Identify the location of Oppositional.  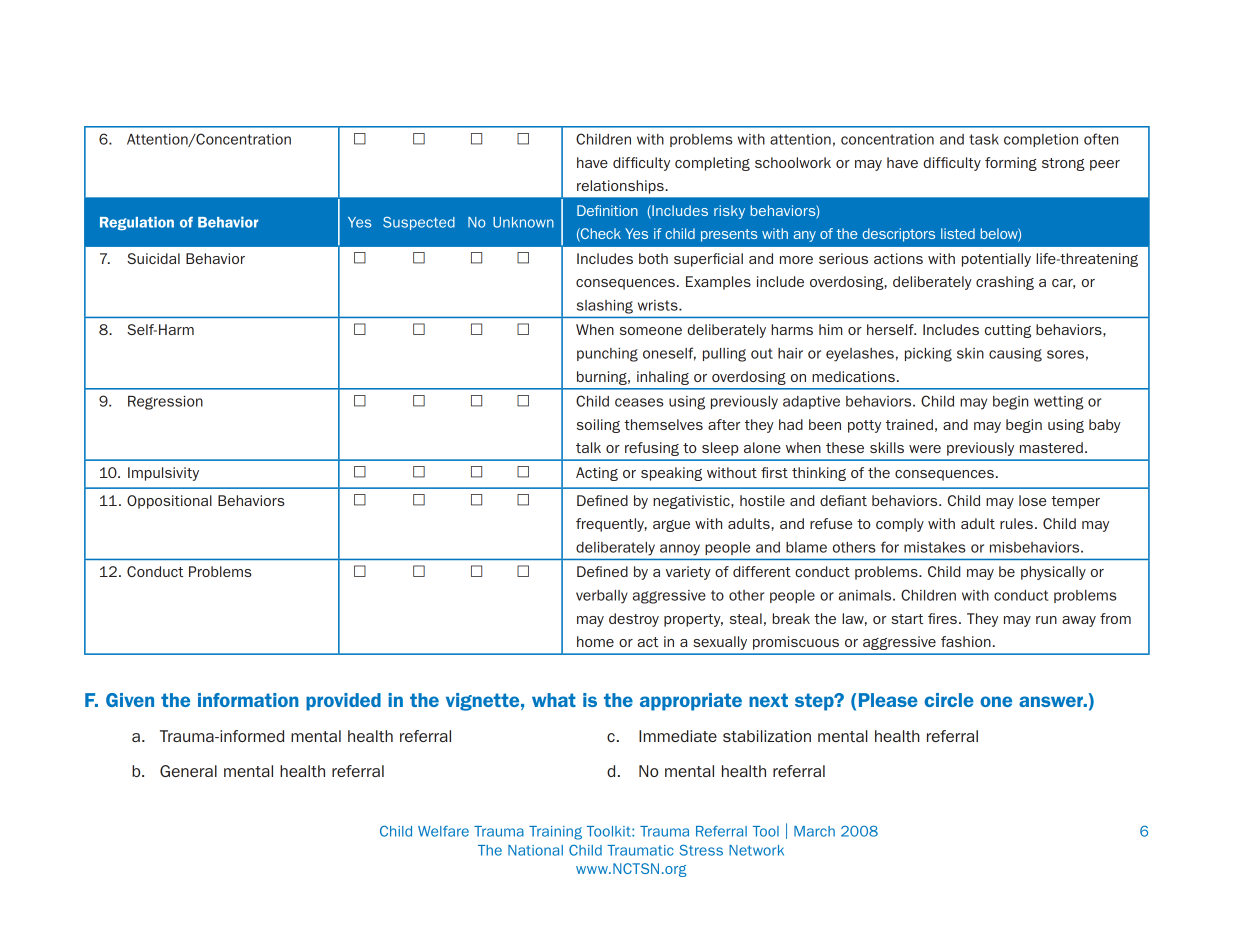
(169, 502).
